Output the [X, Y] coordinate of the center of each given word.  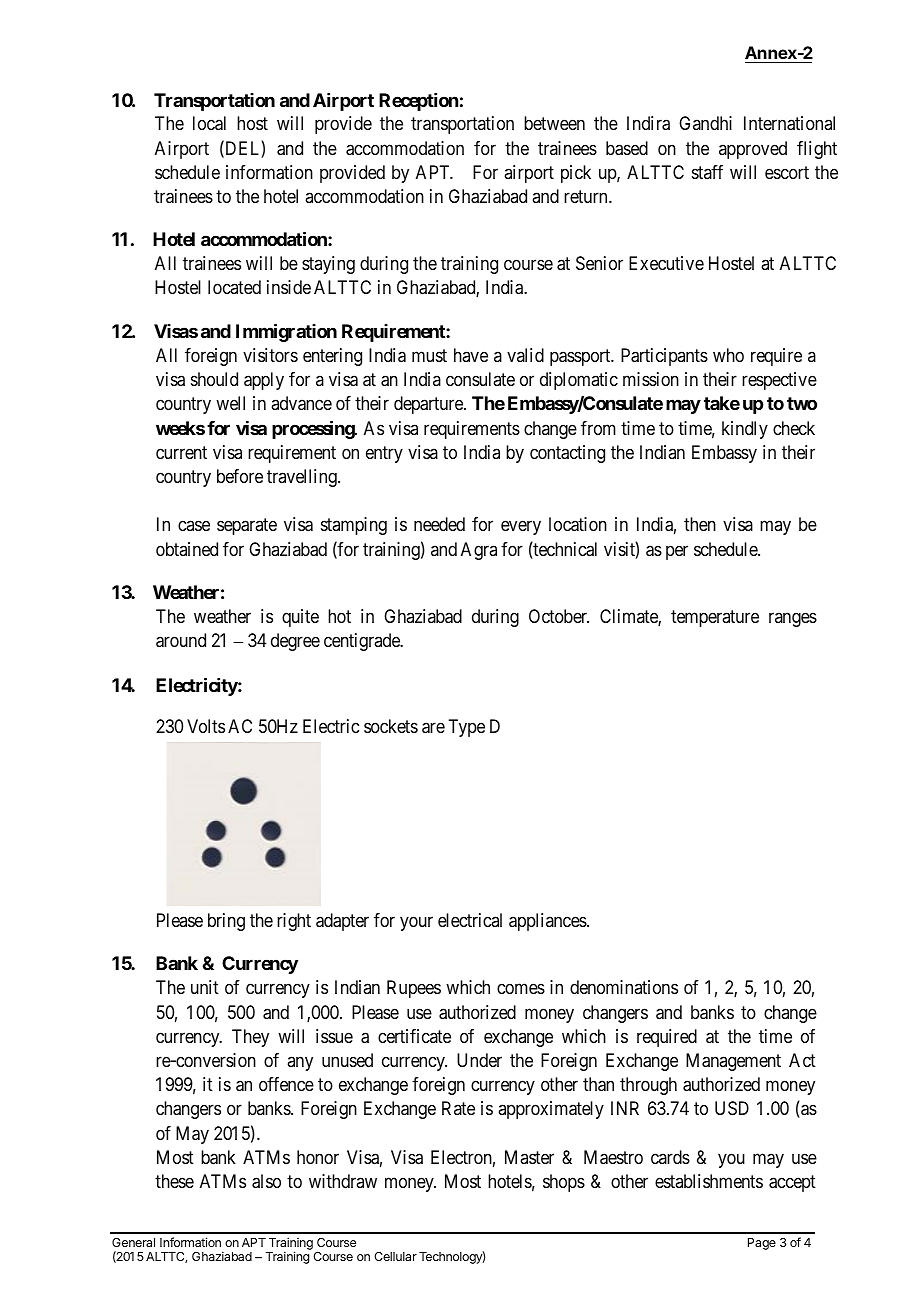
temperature [715, 618]
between [554, 123]
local [209, 123]
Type [466, 728]
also [266, 1181]
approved [753, 150]
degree [295, 642]
